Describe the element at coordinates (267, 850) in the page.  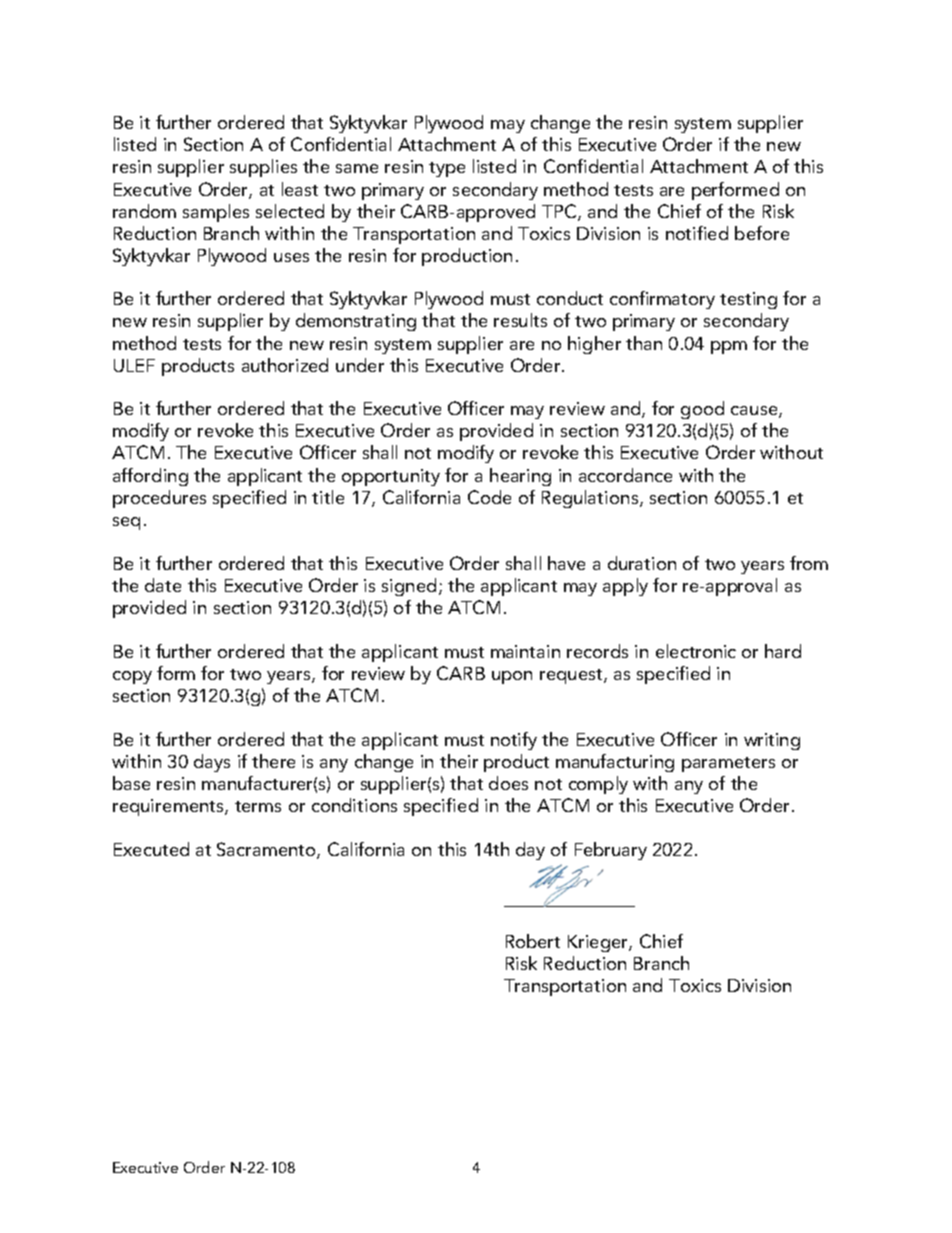
I see `Sacramento` at that location.
